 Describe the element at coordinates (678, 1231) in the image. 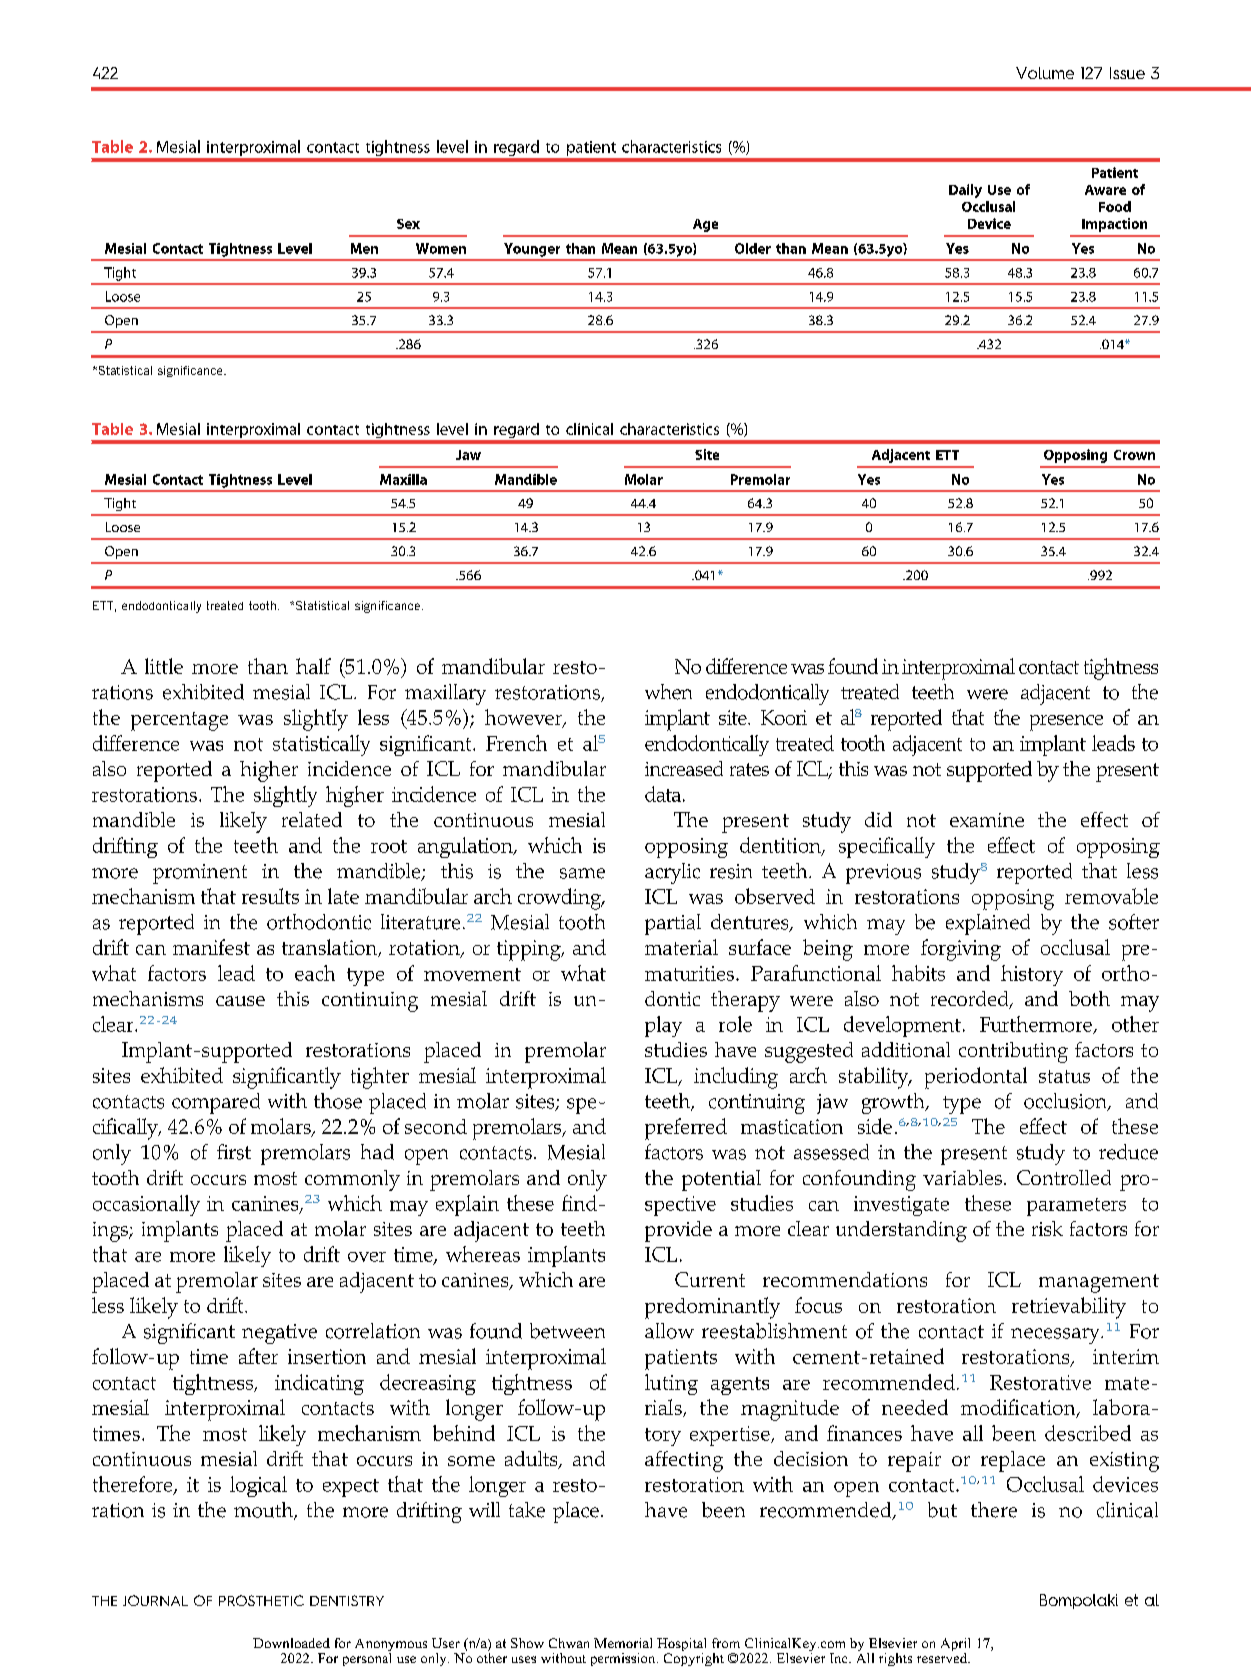

I see `provide` at that location.
